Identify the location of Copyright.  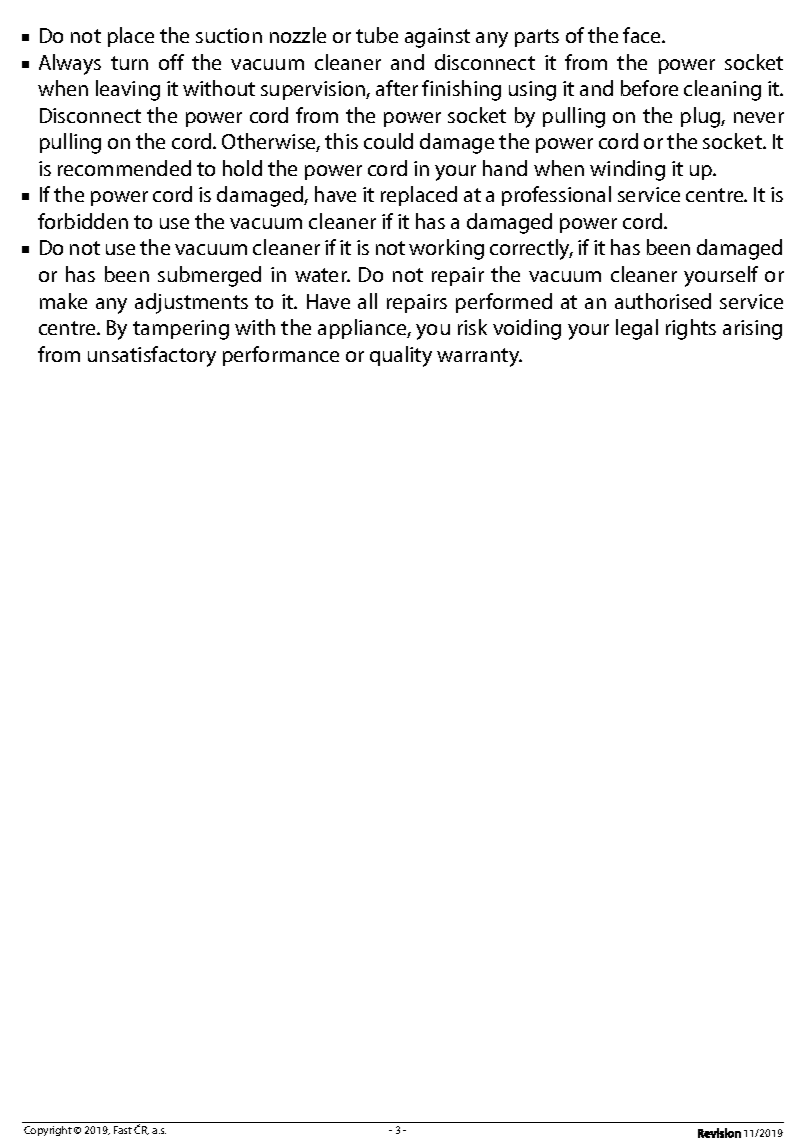
(48, 1131).
